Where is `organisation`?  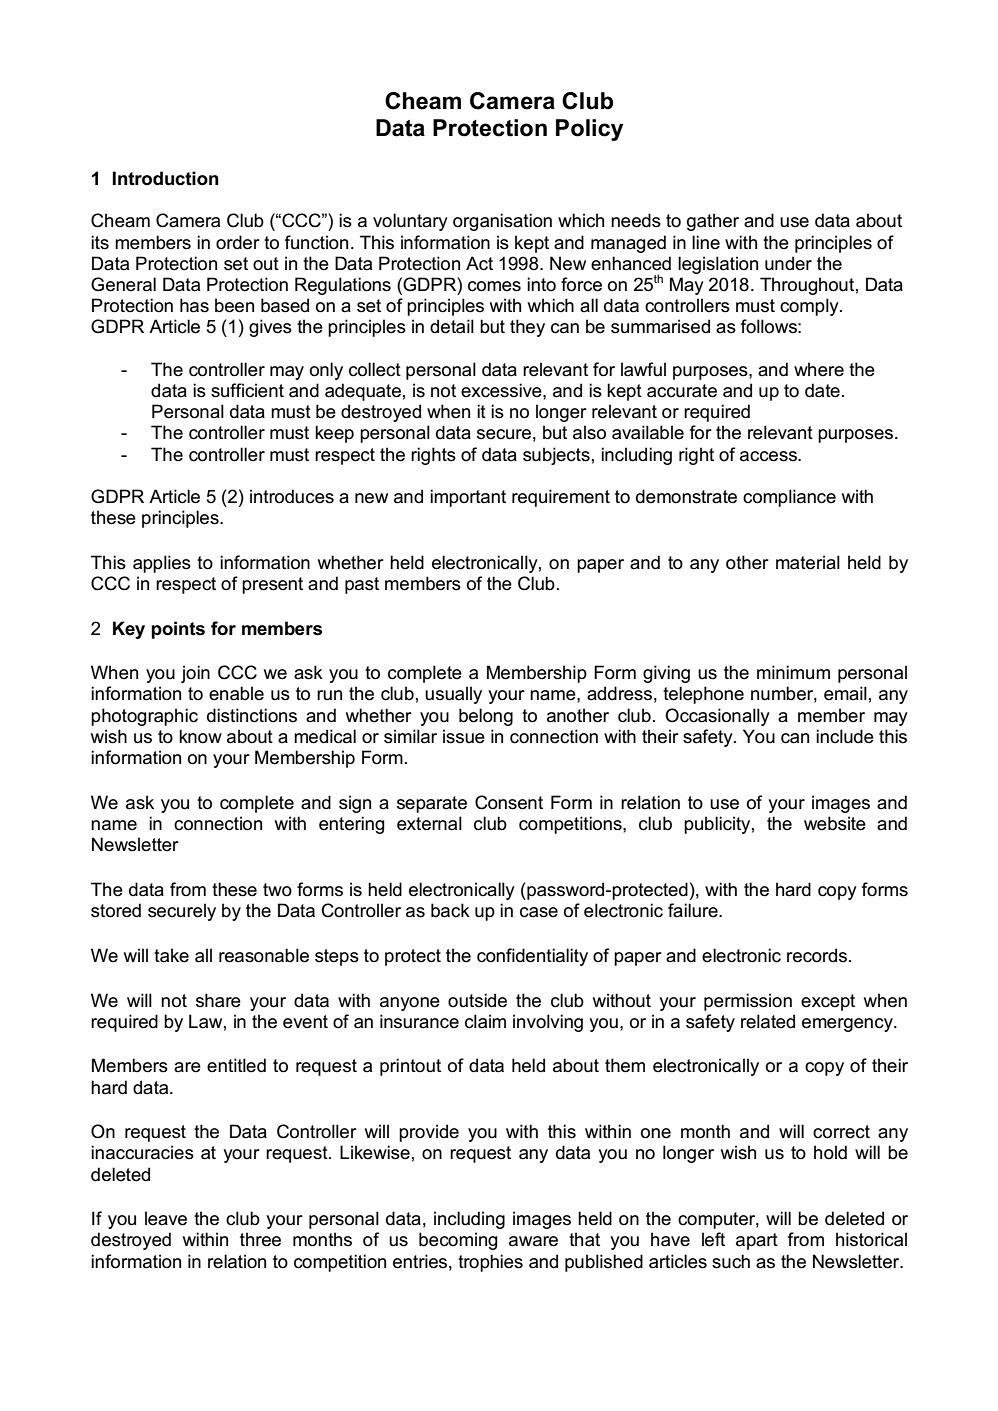
organisation is located at coordinates (502, 222).
